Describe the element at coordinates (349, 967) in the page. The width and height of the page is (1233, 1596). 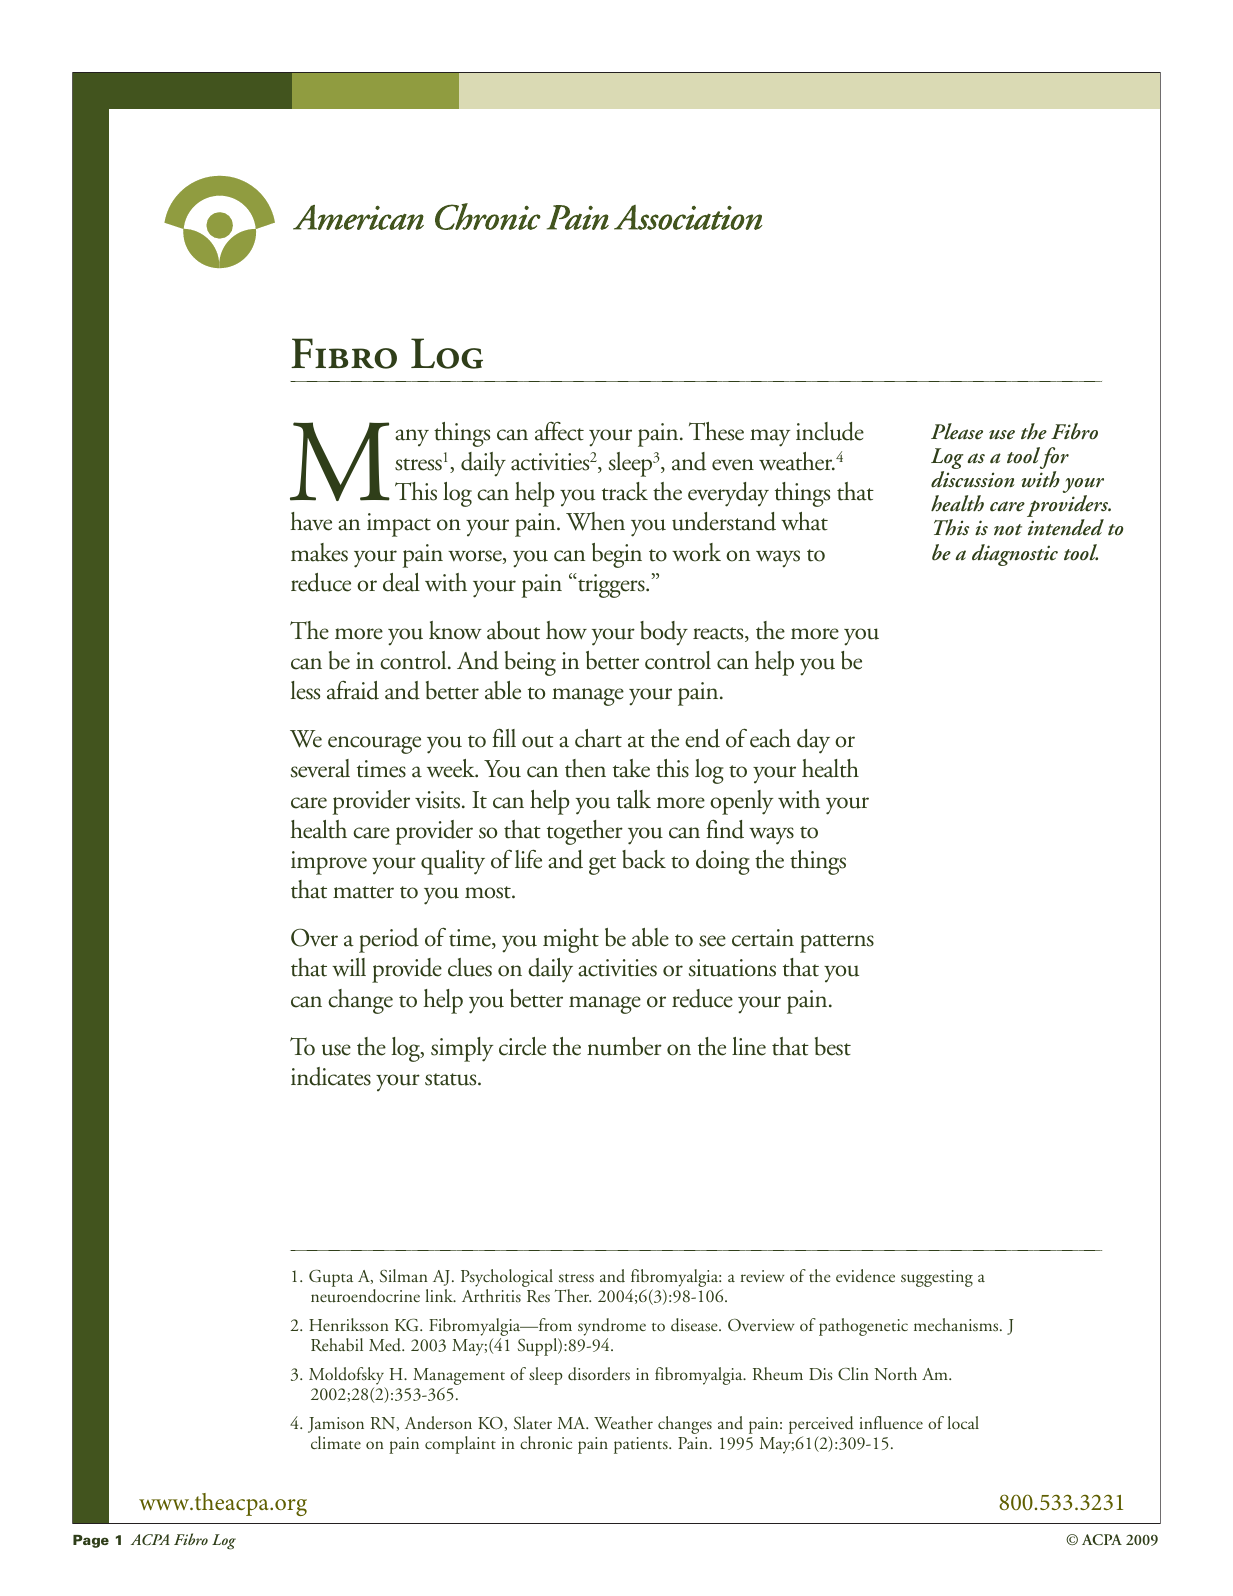
I see `will` at that location.
